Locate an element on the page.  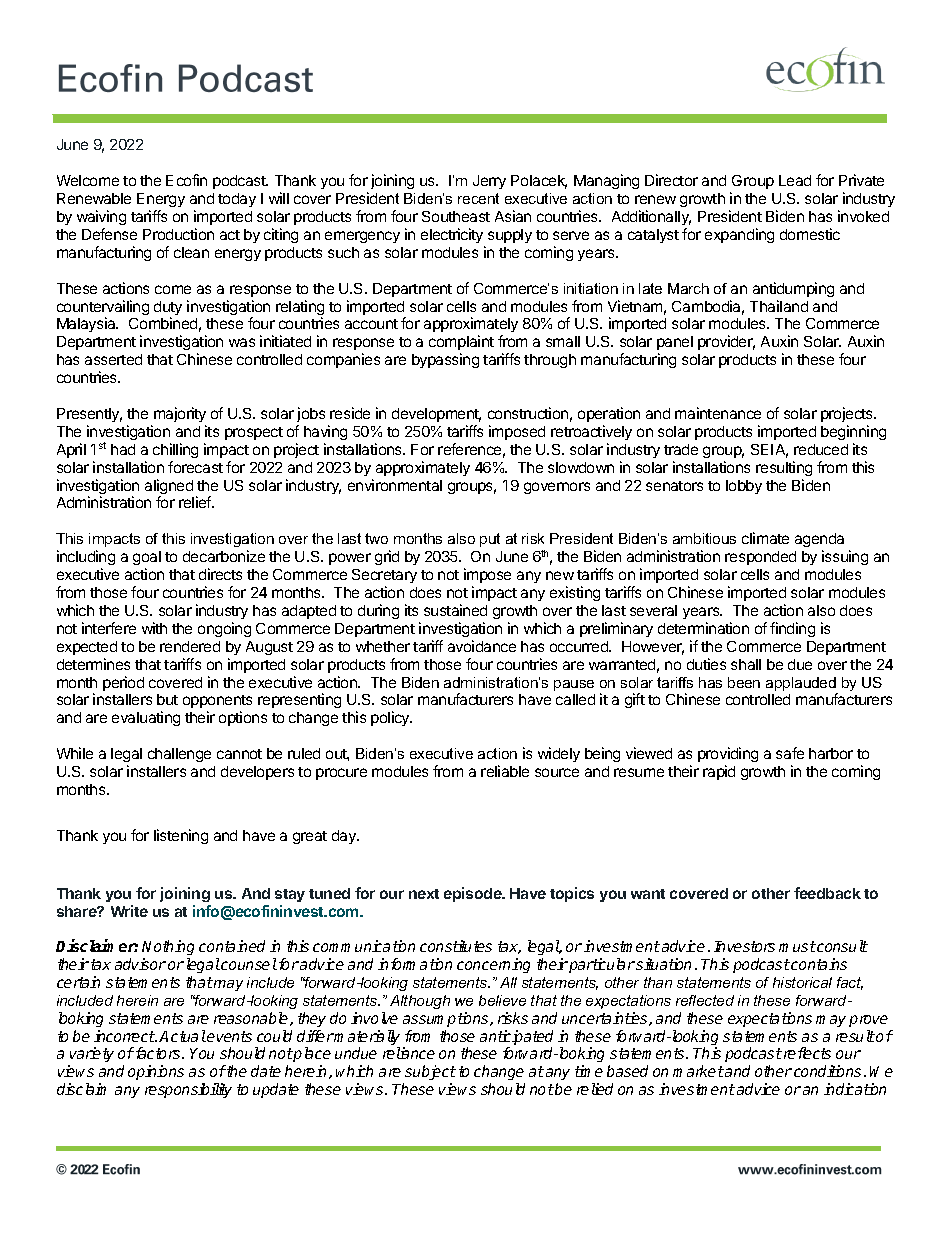
recent is located at coordinates (478, 198).
